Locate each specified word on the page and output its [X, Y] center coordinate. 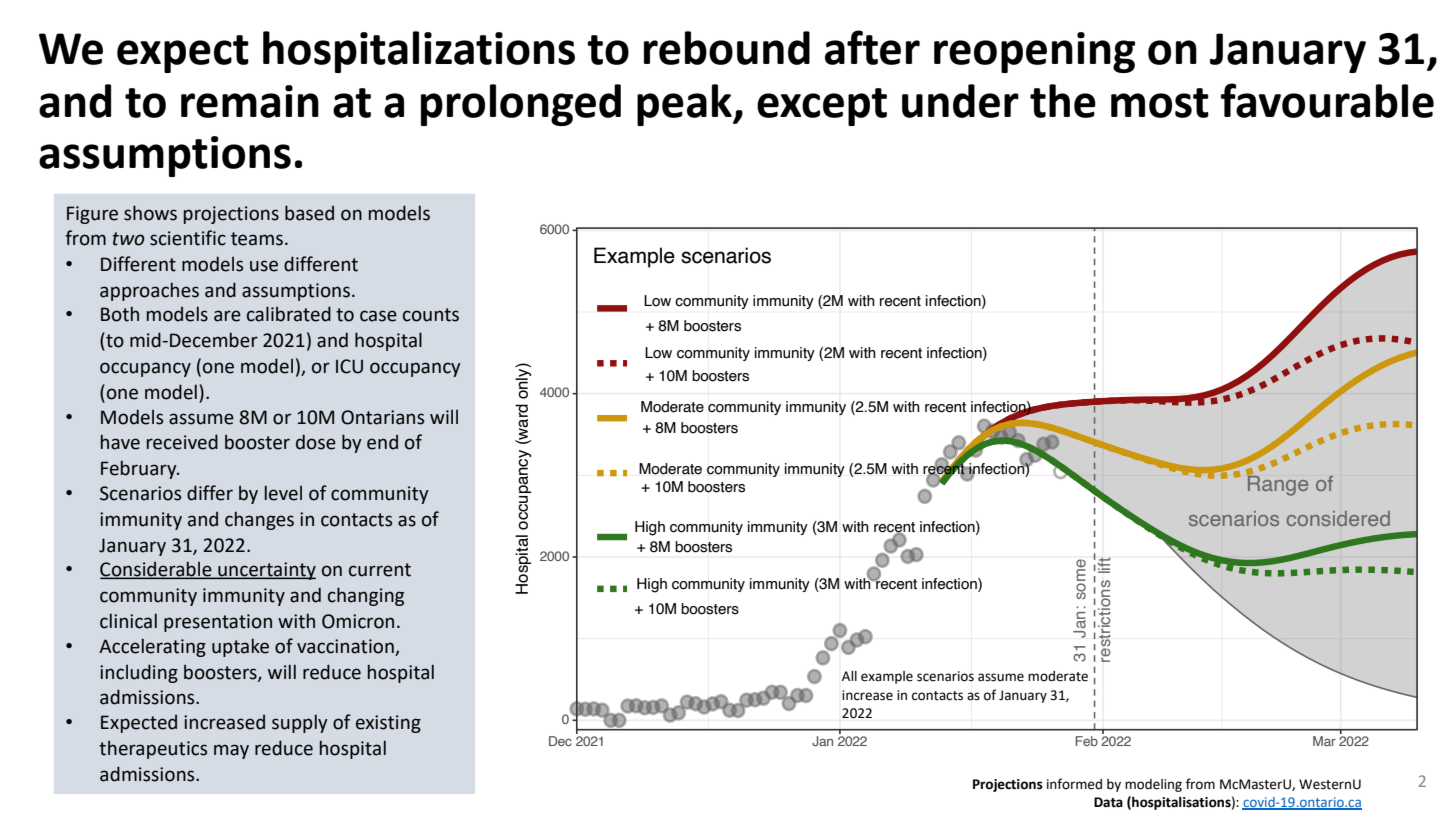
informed [1074, 784]
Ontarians [382, 417]
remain [250, 101]
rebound [727, 48]
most [1160, 103]
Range [1277, 484]
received [182, 442]
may [231, 751]
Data [1108, 802]
